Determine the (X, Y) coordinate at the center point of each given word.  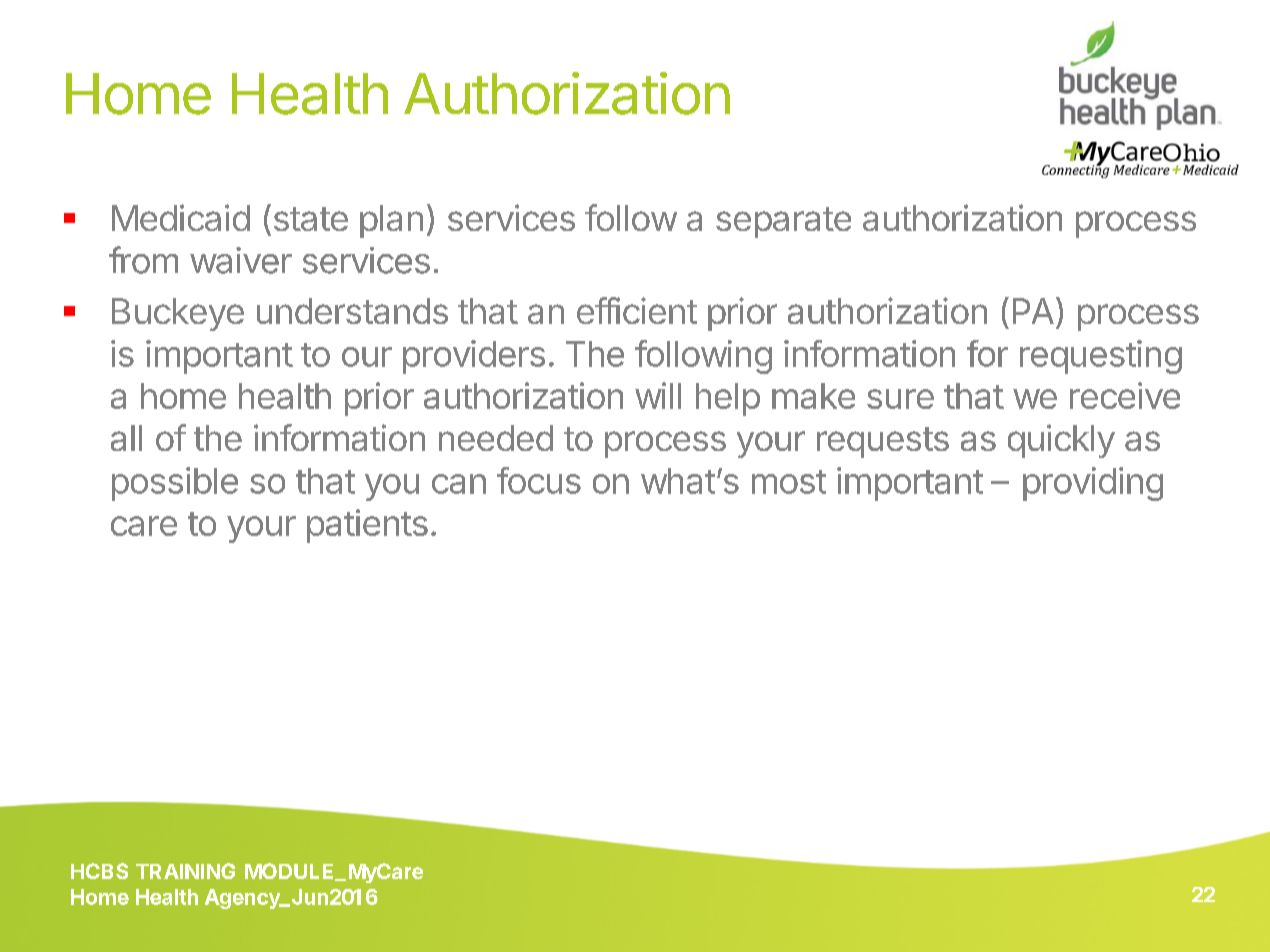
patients (367, 526)
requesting (1101, 357)
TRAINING (185, 871)
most (789, 482)
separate (783, 222)
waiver (241, 260)
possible (175, 484)
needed (496, 438)
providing (1093, 484)
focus (539, 480)
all (126, 438)
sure (900, 399)
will (658, 395)
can (459, 484)
